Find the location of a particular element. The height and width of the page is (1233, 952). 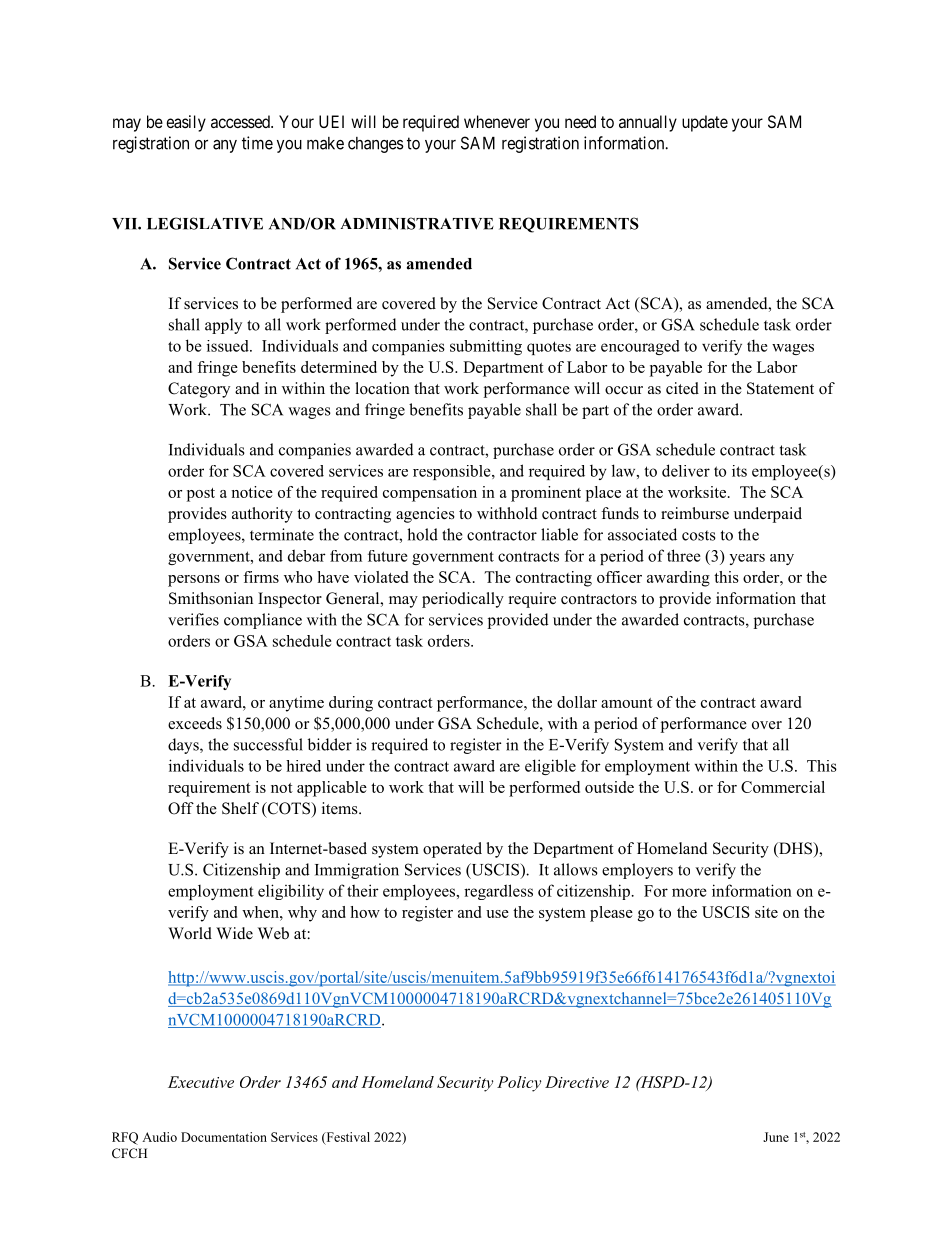

accessed is located at coordinates (241, 121).
